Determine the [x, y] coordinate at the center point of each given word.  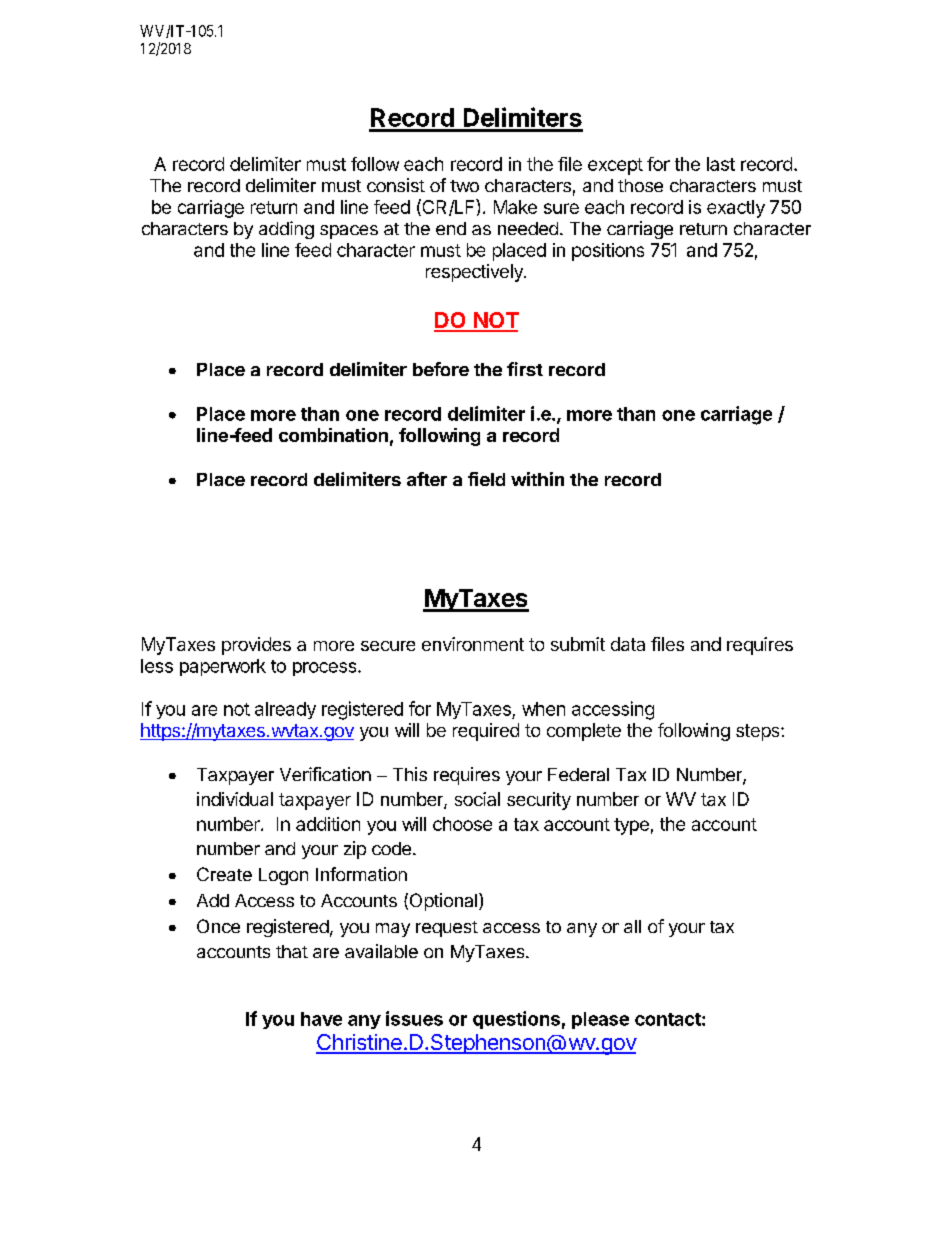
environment [473, 644]
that [292, 951]
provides [256, 646]
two [464, 186]
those [640, 185]
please [600, 1020]
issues [414, 1018]
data [628, 644]
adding [286, 230]
